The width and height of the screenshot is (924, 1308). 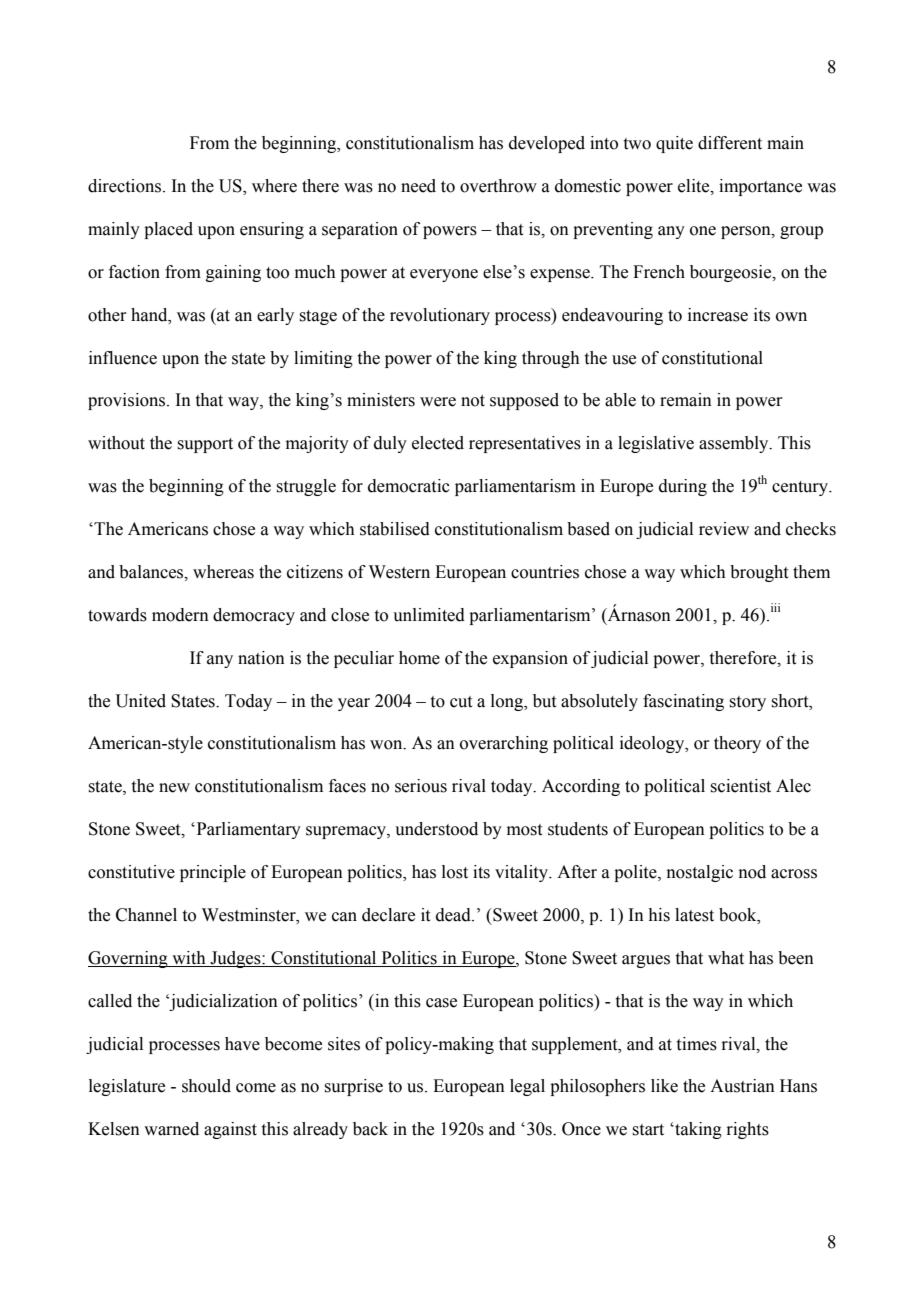 What do you see at coordinates (124, 186) in the screenshot?
I see `directions` at bounding box center [124, 186].
